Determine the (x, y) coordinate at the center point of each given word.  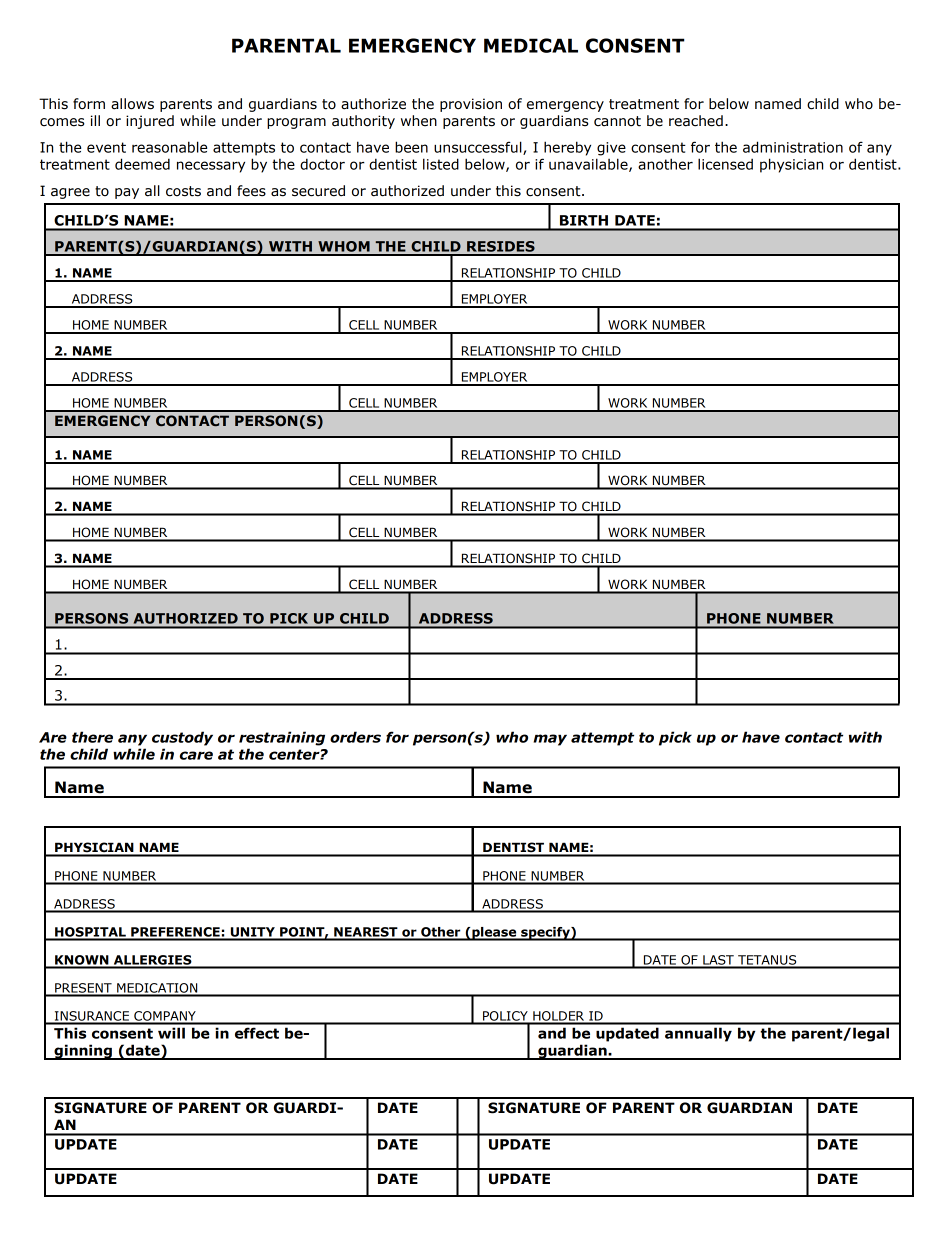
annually (698, 1034)
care (196, 755)
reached (696, 121)
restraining (282, 738)
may (550, 740)
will (171, 1033)
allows (132, 104)
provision (471, 105)
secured (318, 191)
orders (355, 737)
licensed (725, 164)
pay (127, 193)
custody (182, 738)
